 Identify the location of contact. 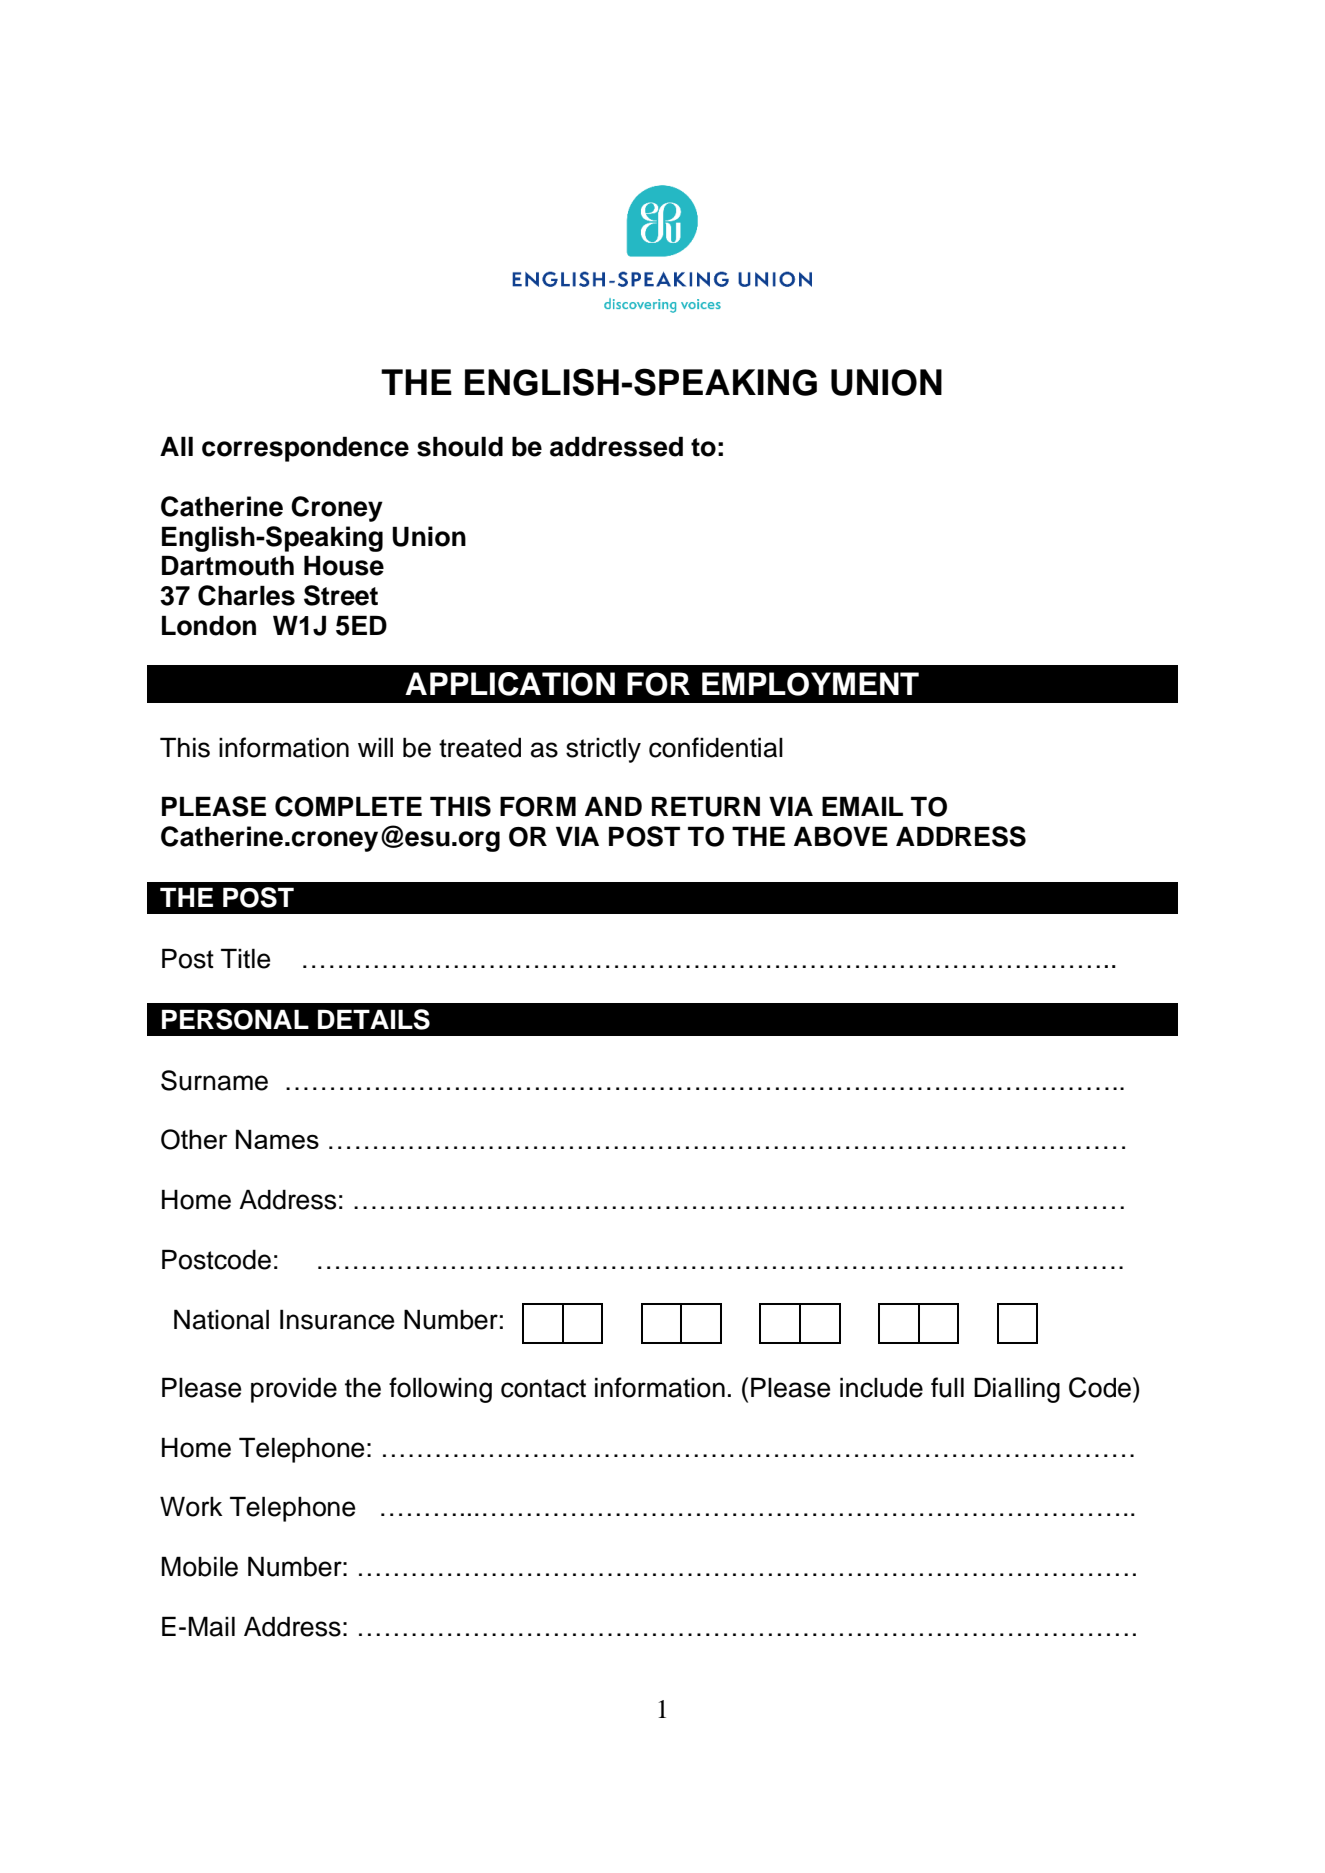
(543, 1388).
